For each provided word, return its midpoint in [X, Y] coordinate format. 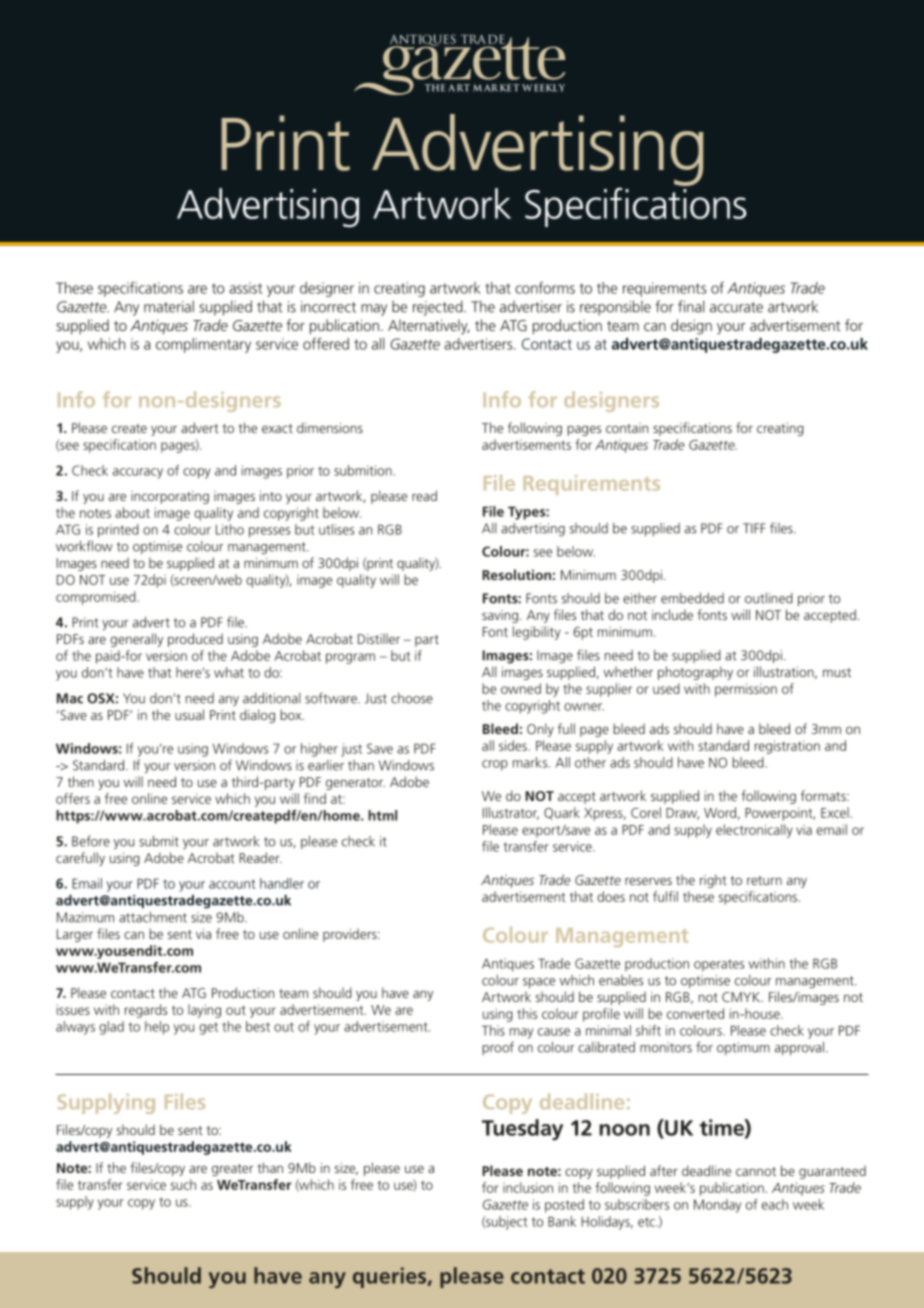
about [132, 512]
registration [787, 747]
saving [500, 616]
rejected [439, 308]
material [169, 306]
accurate [736, 307]
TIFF [754, 528]
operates [719, 965]
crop [495, 765]
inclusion [528, 1187]
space [539, 983]
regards [146, 1011]
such [183, 1184]
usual [189, 714]
